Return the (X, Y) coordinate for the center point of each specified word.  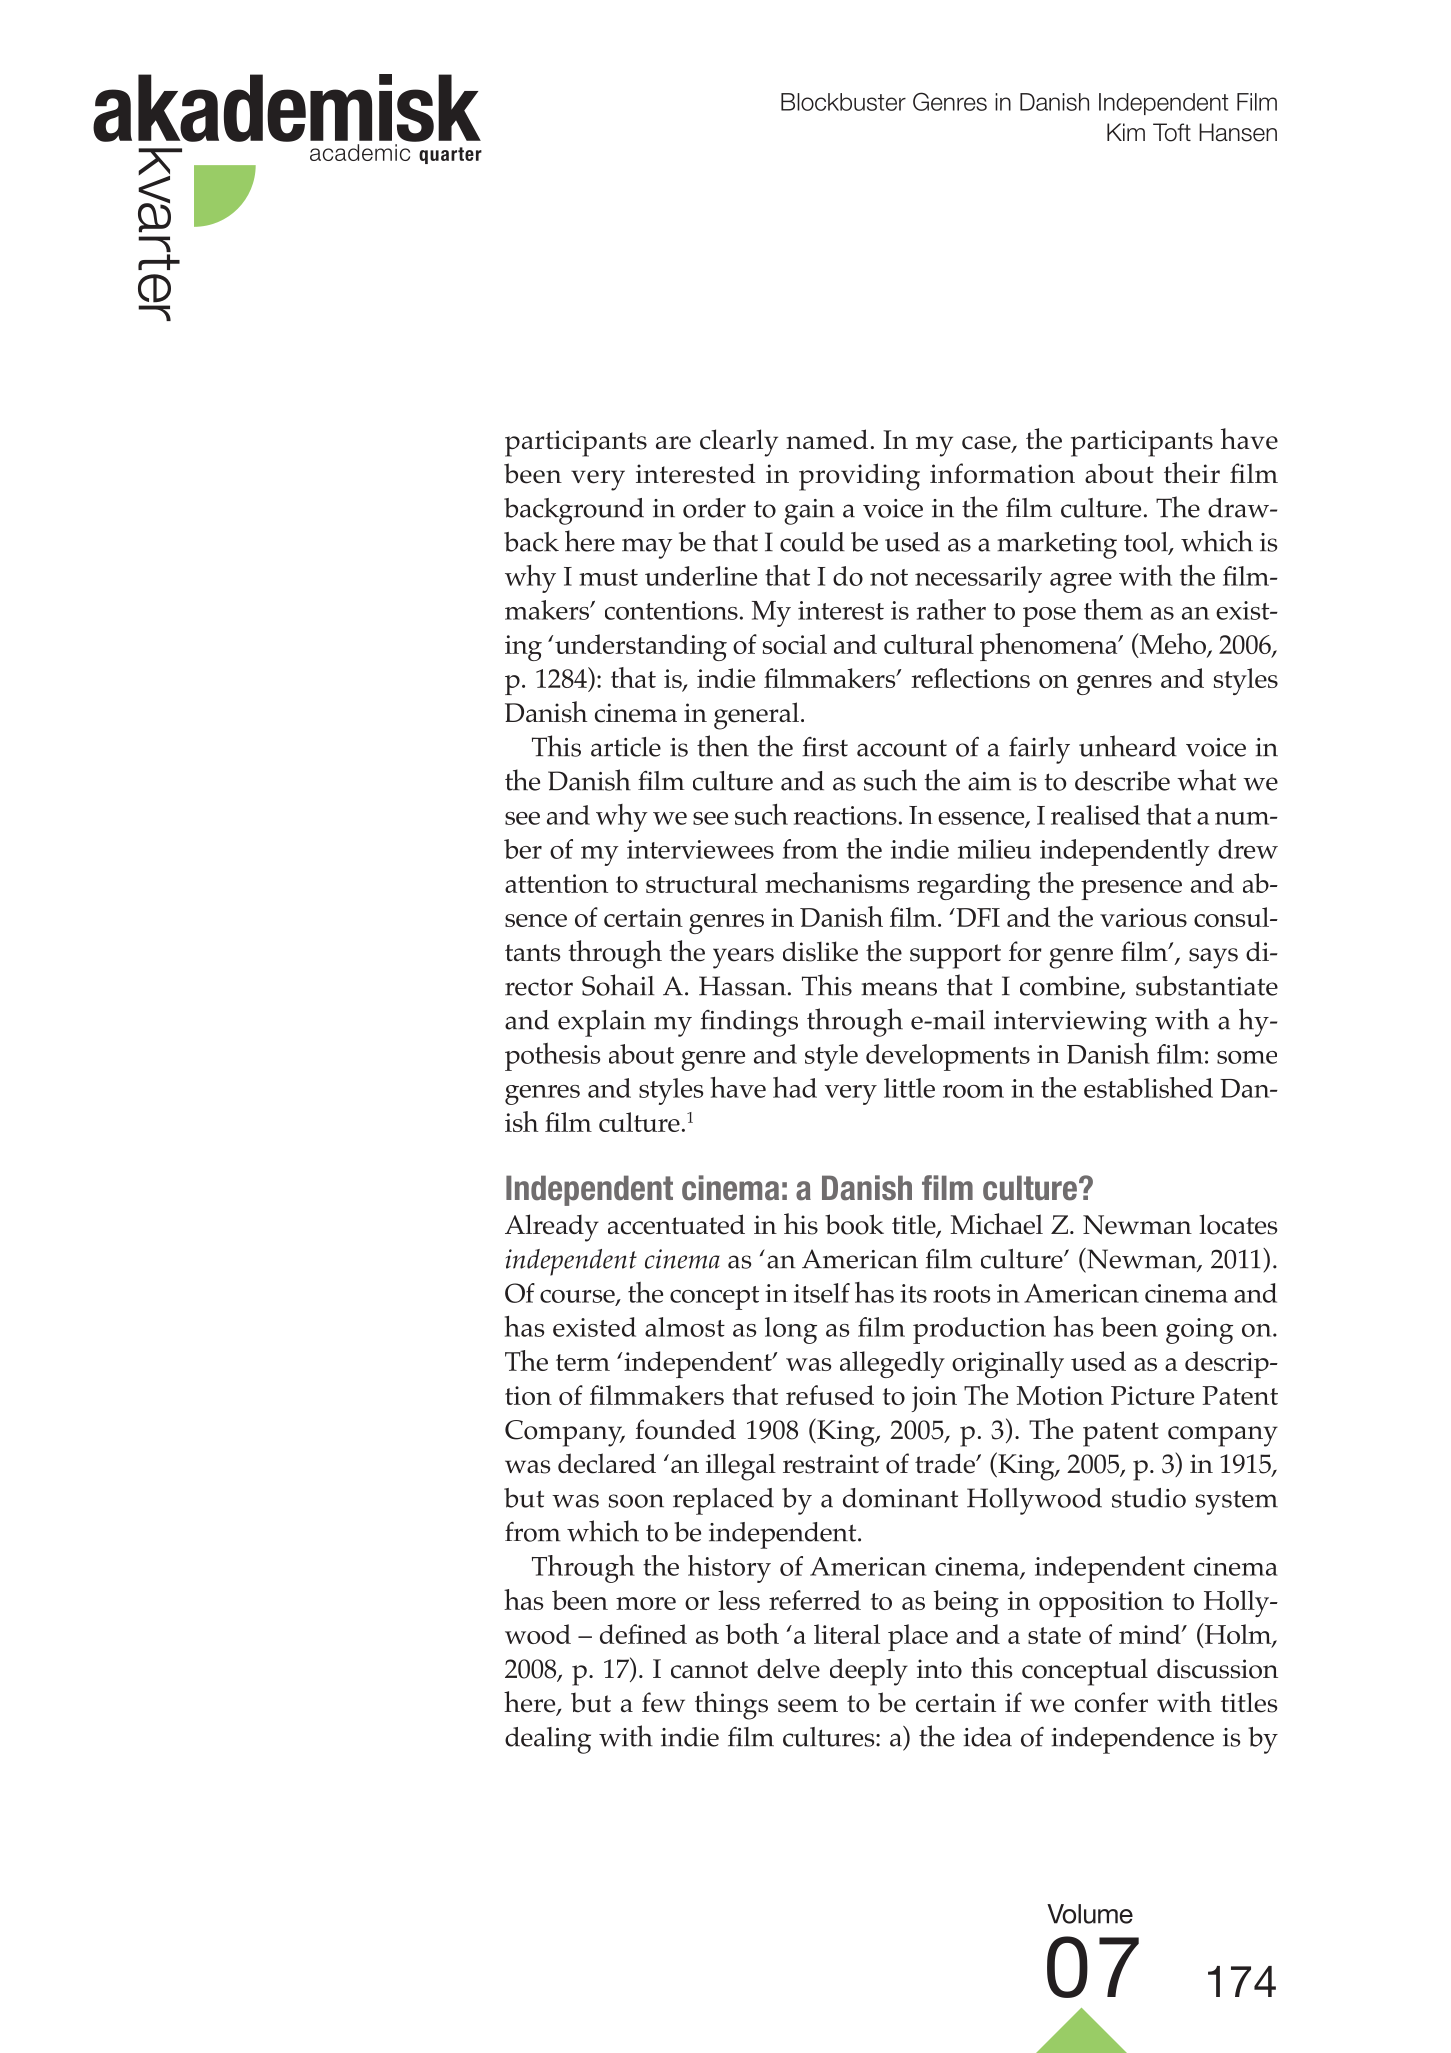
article (626, 747)
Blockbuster (843, 102)
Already (552, 1228)
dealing (548, 1740)
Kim (1126, 132)
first (825, 747)
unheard (1128, 746)
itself (822, 1293)
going (1199, 1331)
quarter (450, 155)
